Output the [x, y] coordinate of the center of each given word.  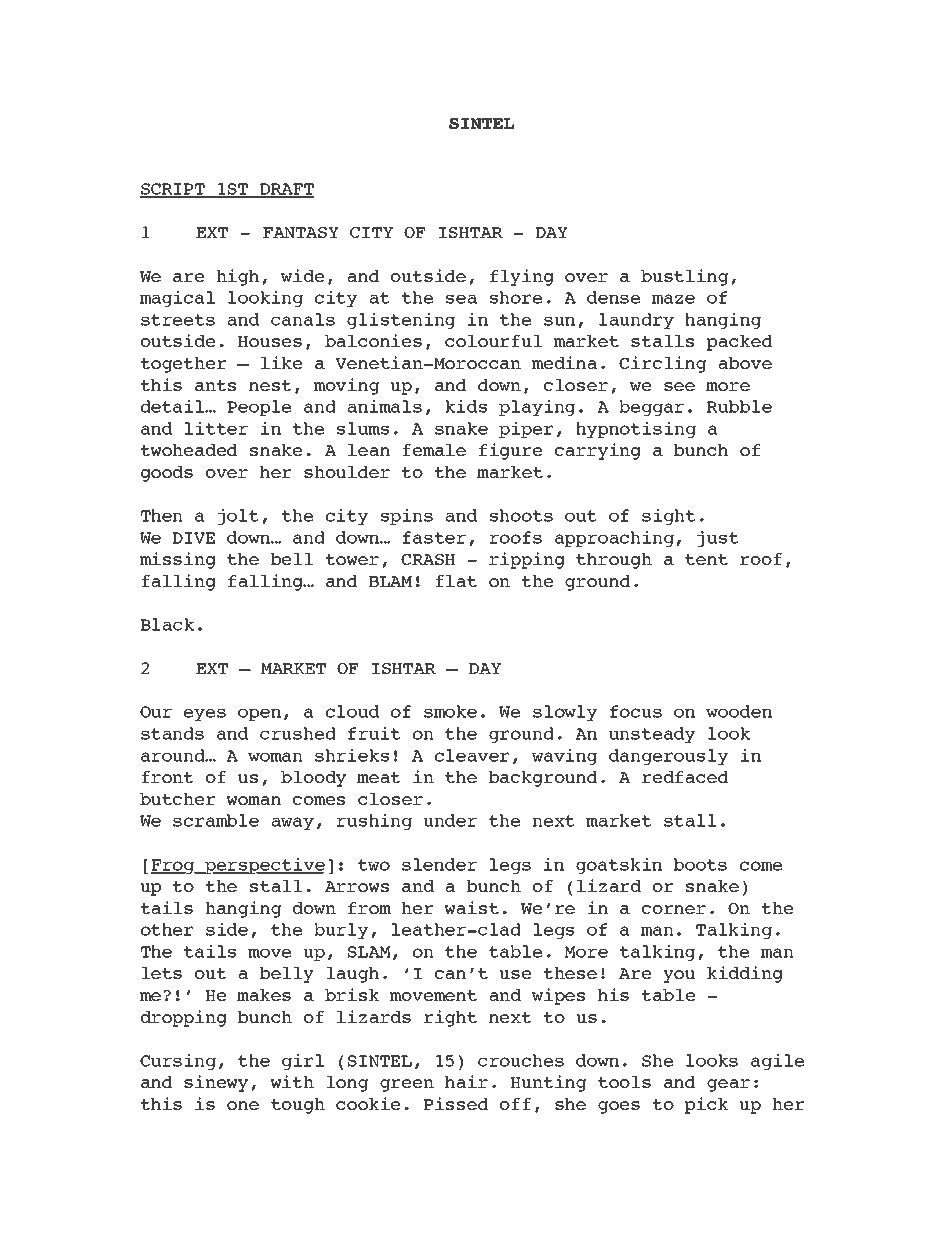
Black [167, 624]
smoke [450, 711]
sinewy [216, 1083]
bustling [684, 277]
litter [216, 428]
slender [439, 864]
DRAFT [286, 190]
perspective [264, 866]
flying [522, 277]
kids [466, 406]
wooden [739, 711]
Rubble [739, 406]
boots [700, 864]
